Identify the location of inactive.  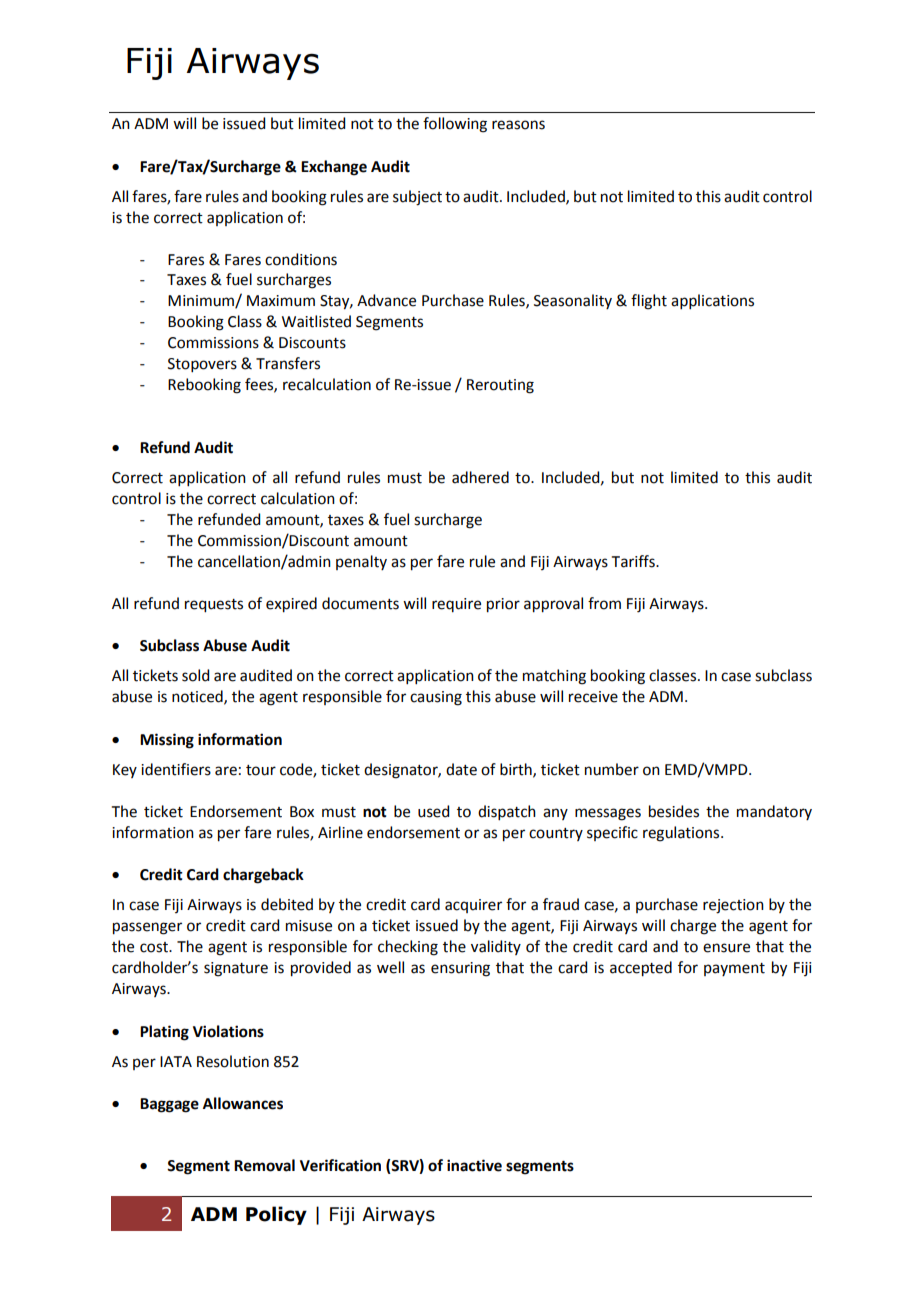
(474, 1165).
